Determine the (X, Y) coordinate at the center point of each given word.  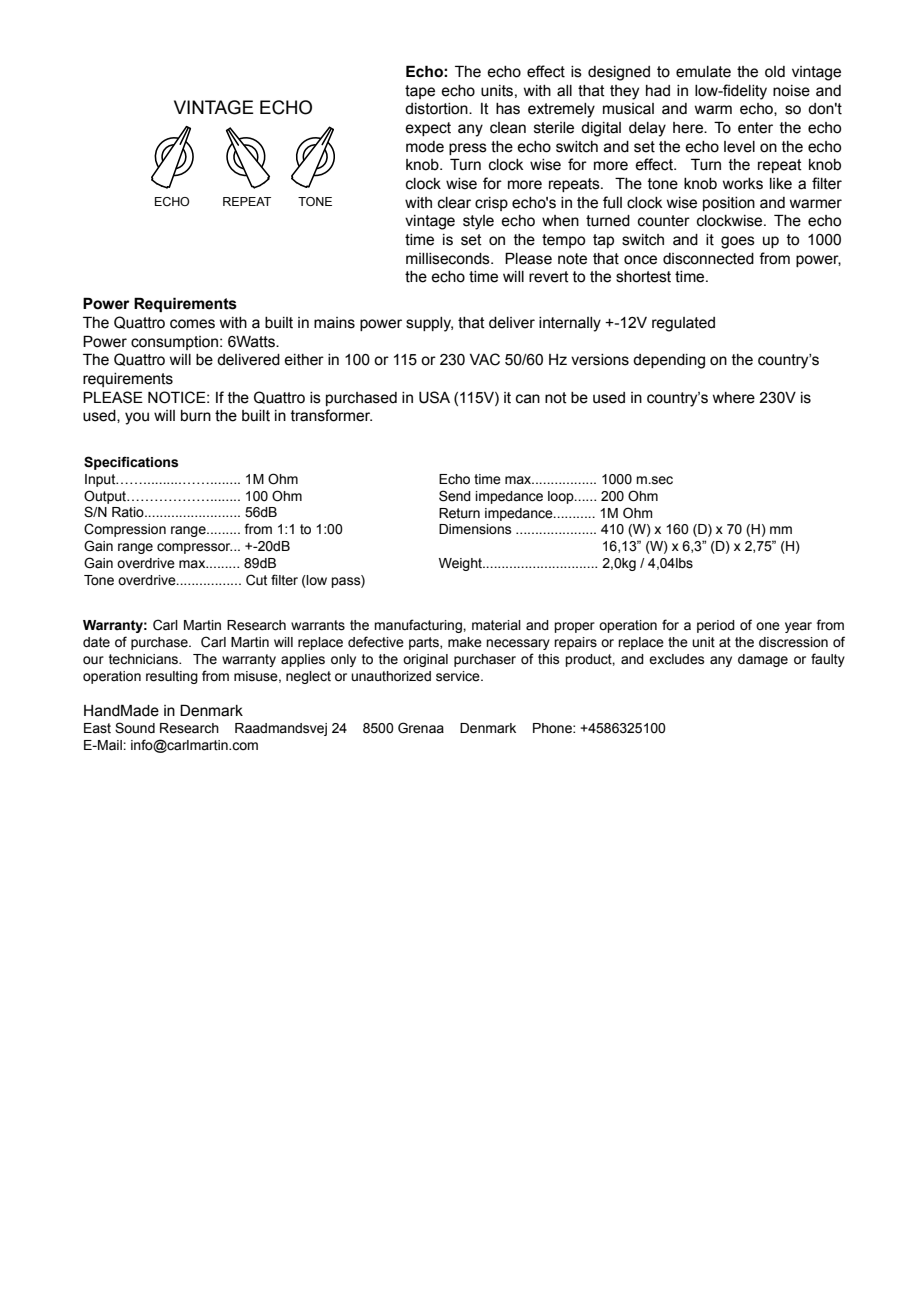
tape (420, 92)
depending (669, 361)
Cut (256, 580)
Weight (461, 564)
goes (738, 242)
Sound (135, 728)
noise (791, 91)
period (716, 626)
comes (192, 324)
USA (434, 397)
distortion (437, 109)
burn (196, 416)
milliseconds (449, 259)
